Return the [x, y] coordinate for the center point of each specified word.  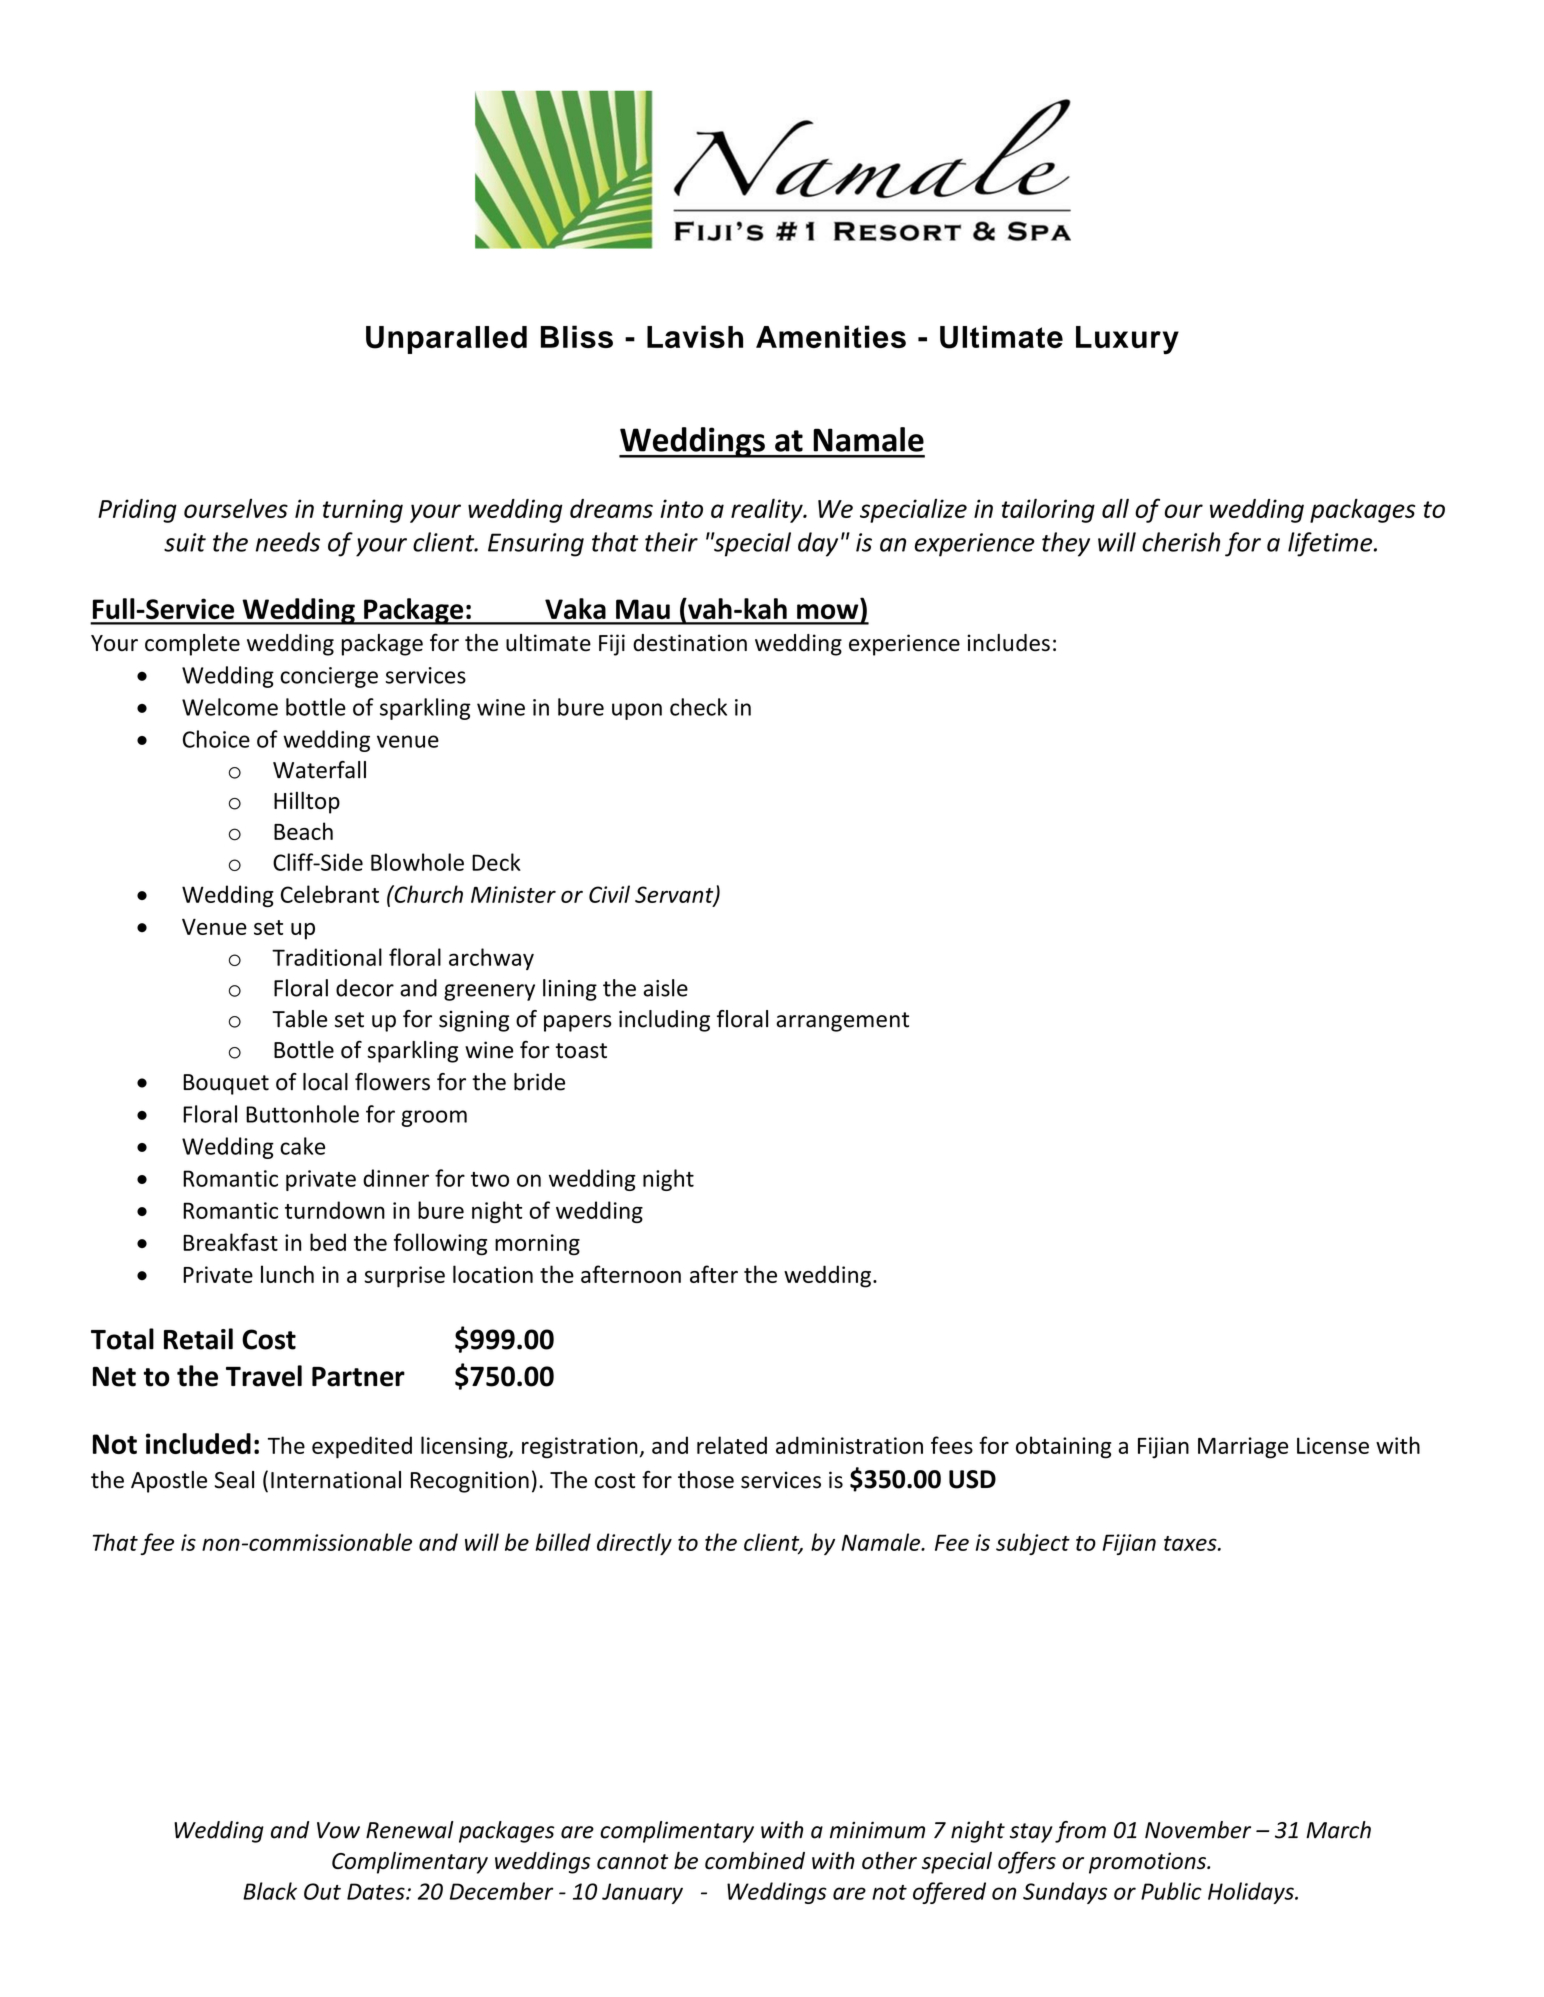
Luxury [1127, 340]
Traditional [327, 957]
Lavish [695, 336]
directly [634, 1544]
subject [1033, 1544]
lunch [287, 1274]
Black [270, 1891]
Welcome [230, 707]
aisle [665, 988]
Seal [234, 1480]
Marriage [1243, 1448]
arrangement [842, 1022]
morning [537, 1245]
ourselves [236, 508]
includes [1008, 643]
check [698, 707]
